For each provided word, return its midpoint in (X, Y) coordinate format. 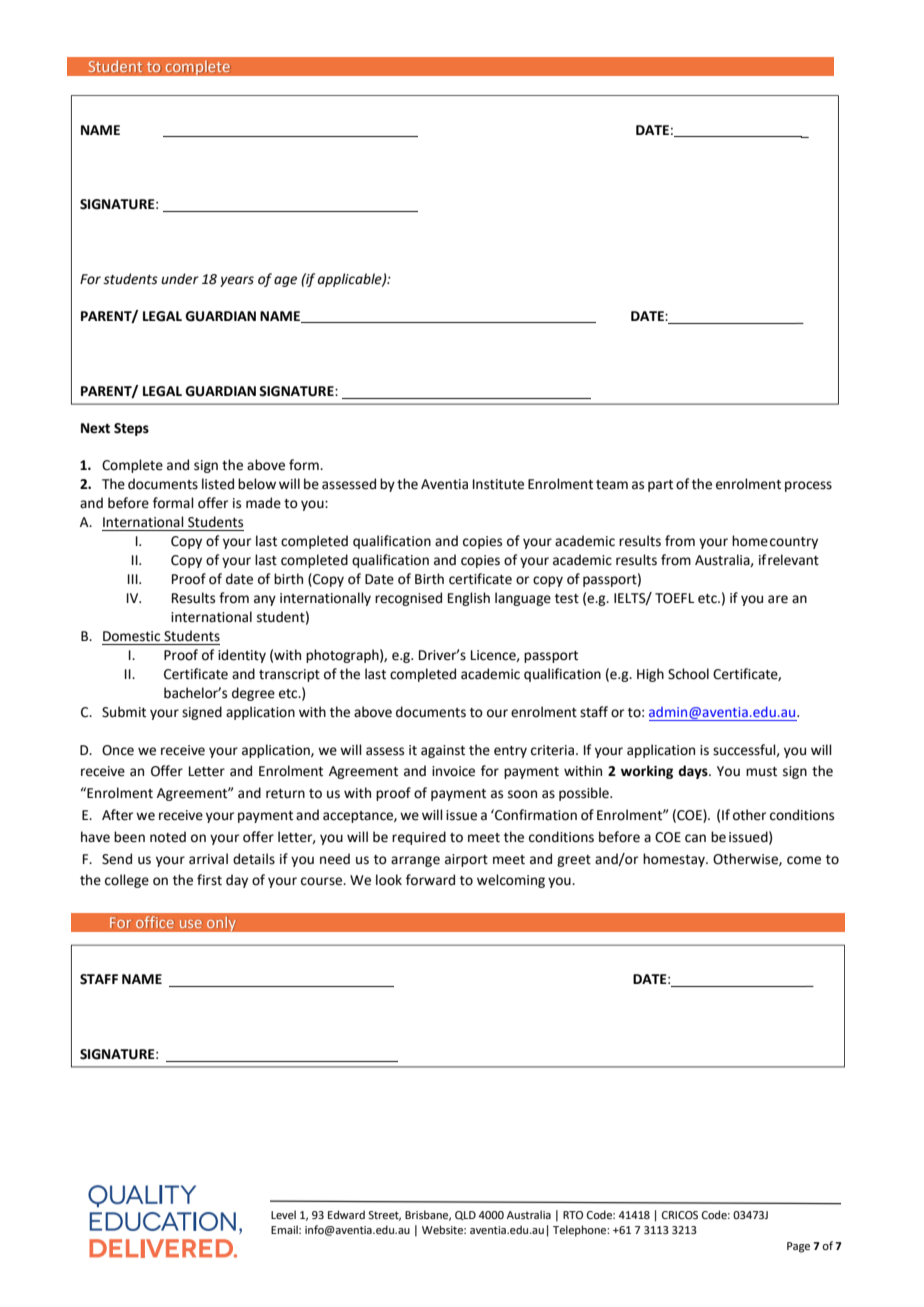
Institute (498, 484)
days (694, 772)
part (660, 486)
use (191, 924)
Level (283, 1214)
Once (118, 750)
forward (430, 880)
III (134, 579)
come (804, 860)
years (237, 281)
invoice (453, 771)
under (180, 279)
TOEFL (674, 598)
